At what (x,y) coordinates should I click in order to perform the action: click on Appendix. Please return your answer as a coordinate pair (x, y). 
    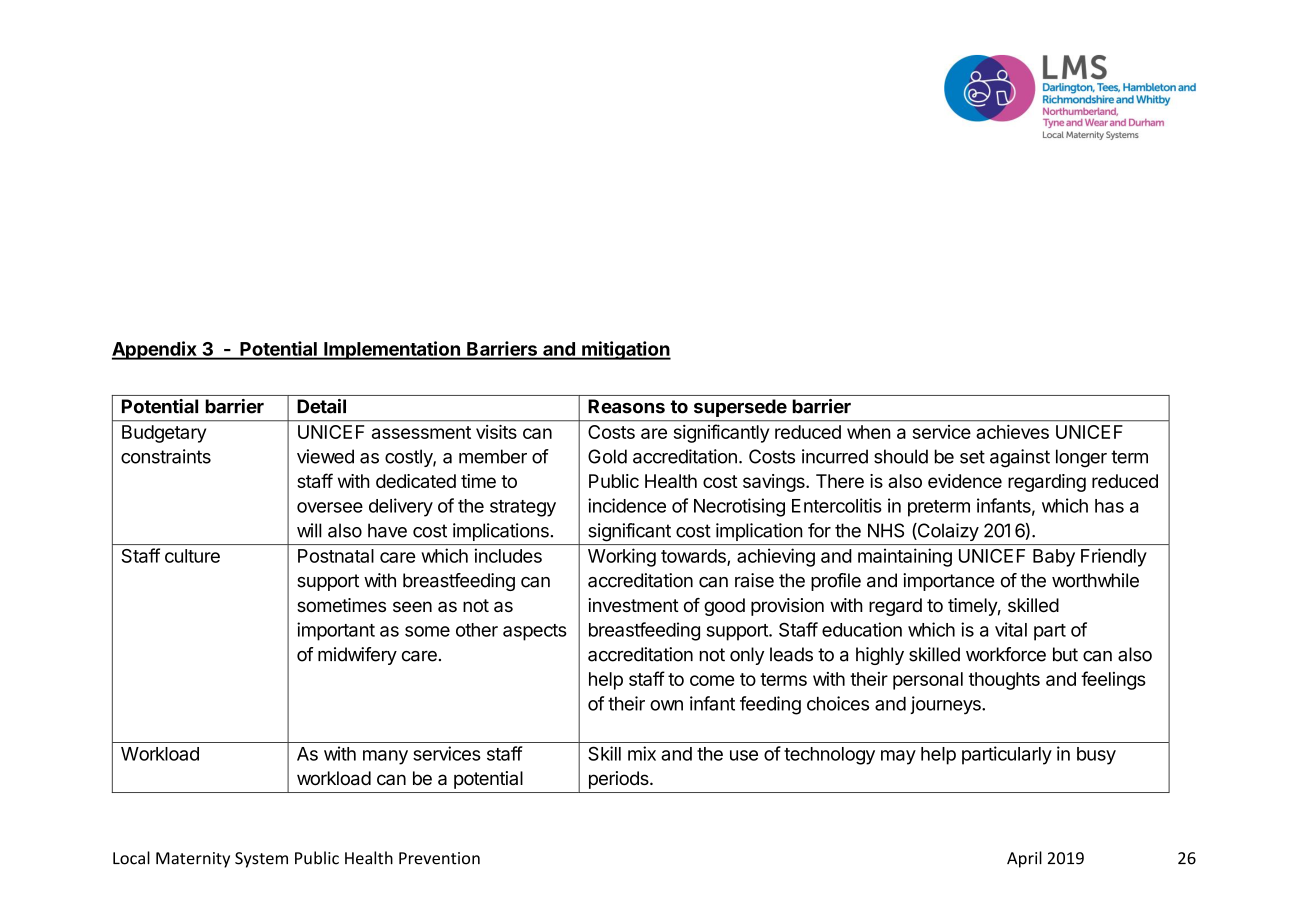
    Looking at the image, I should click on (155, 350).
